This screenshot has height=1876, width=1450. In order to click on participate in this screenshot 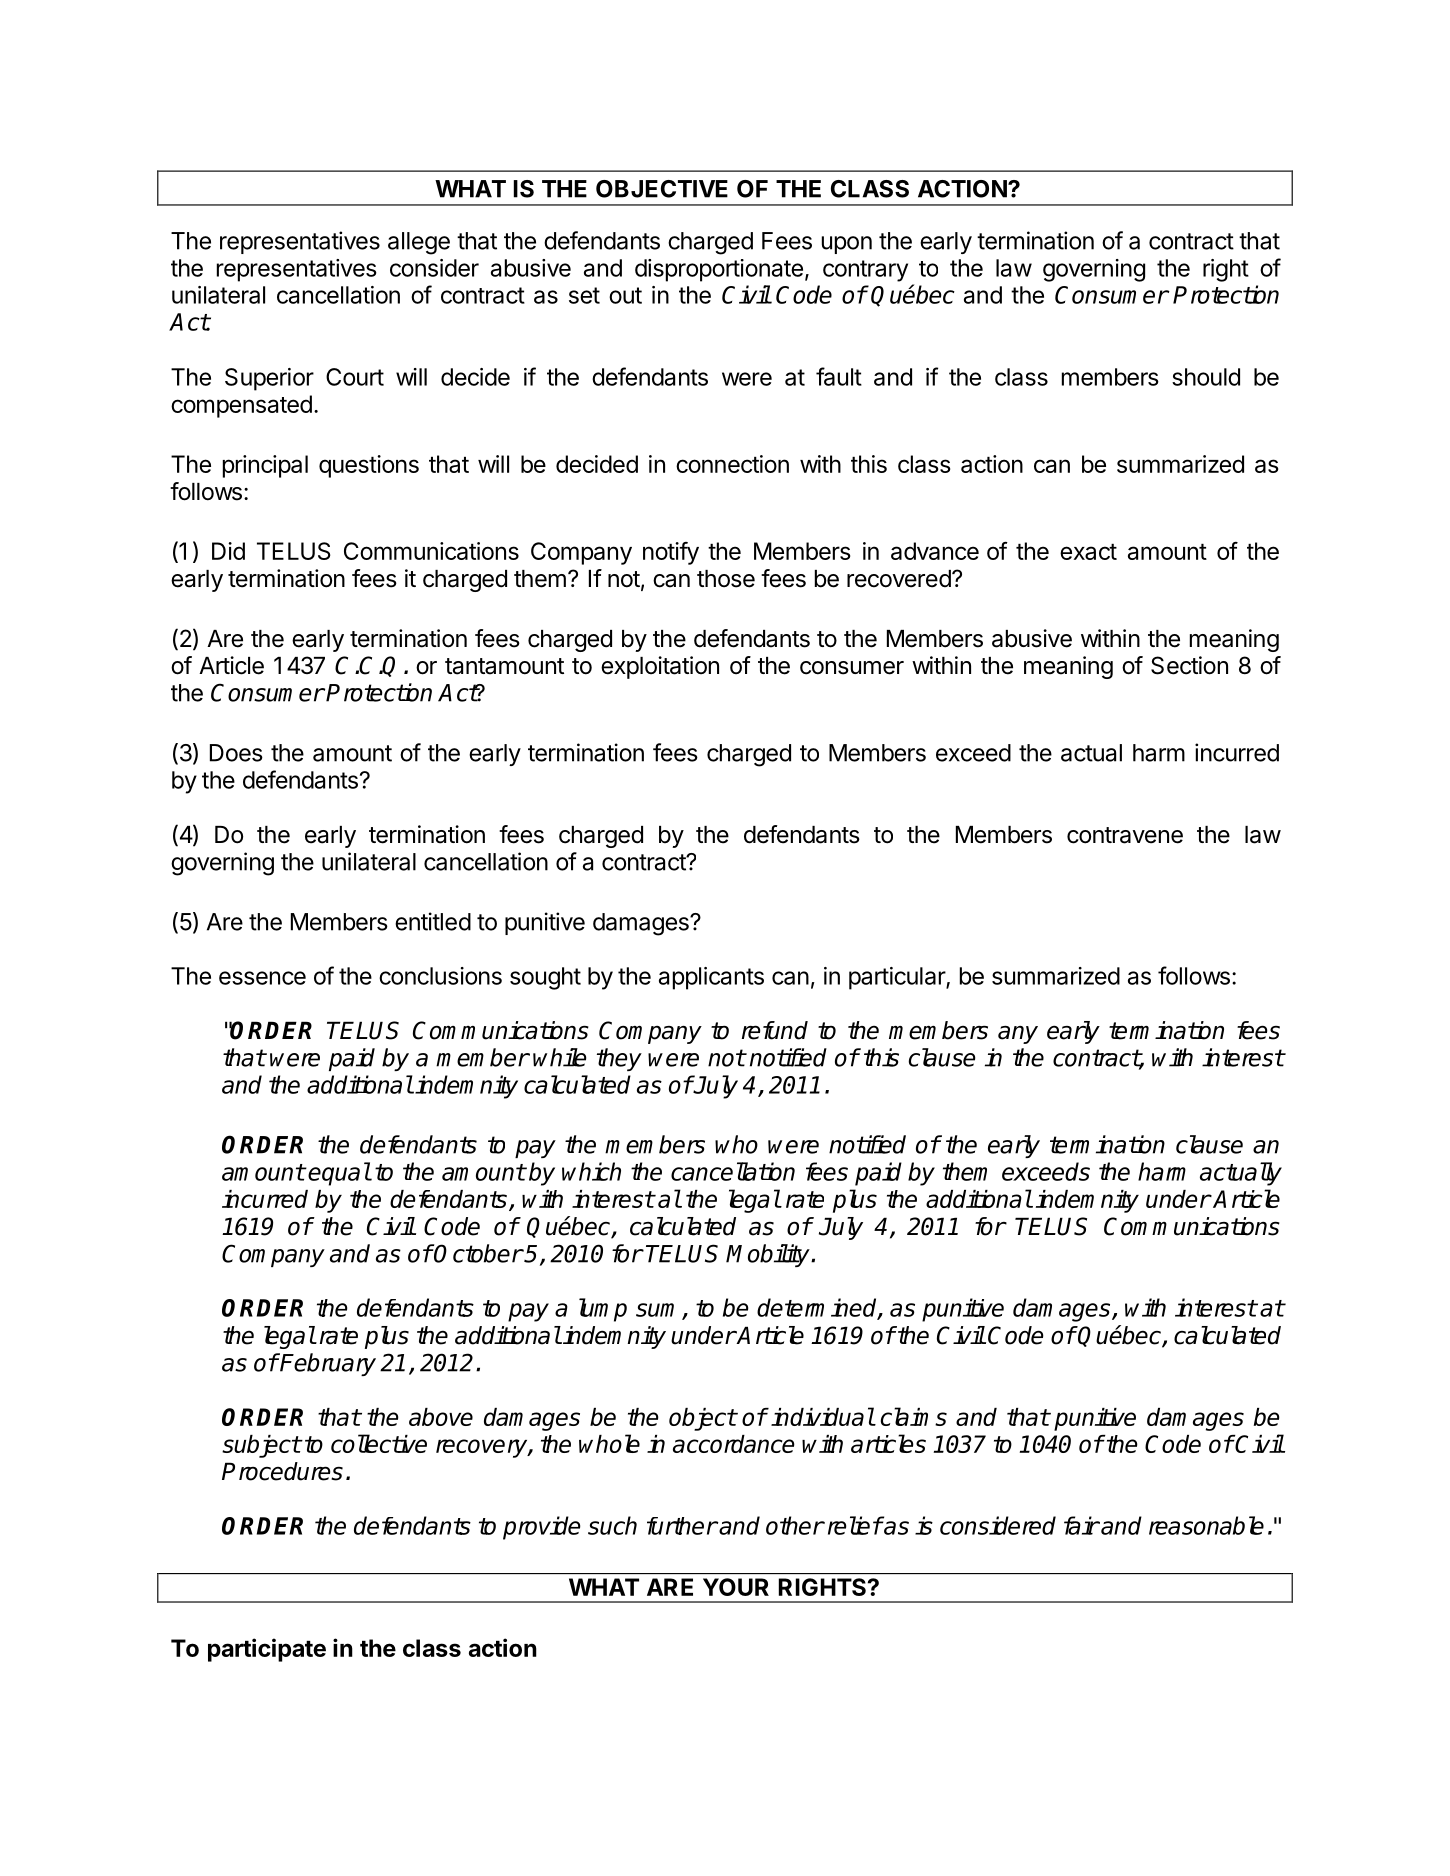, I will do `click(267, 1650)`.
